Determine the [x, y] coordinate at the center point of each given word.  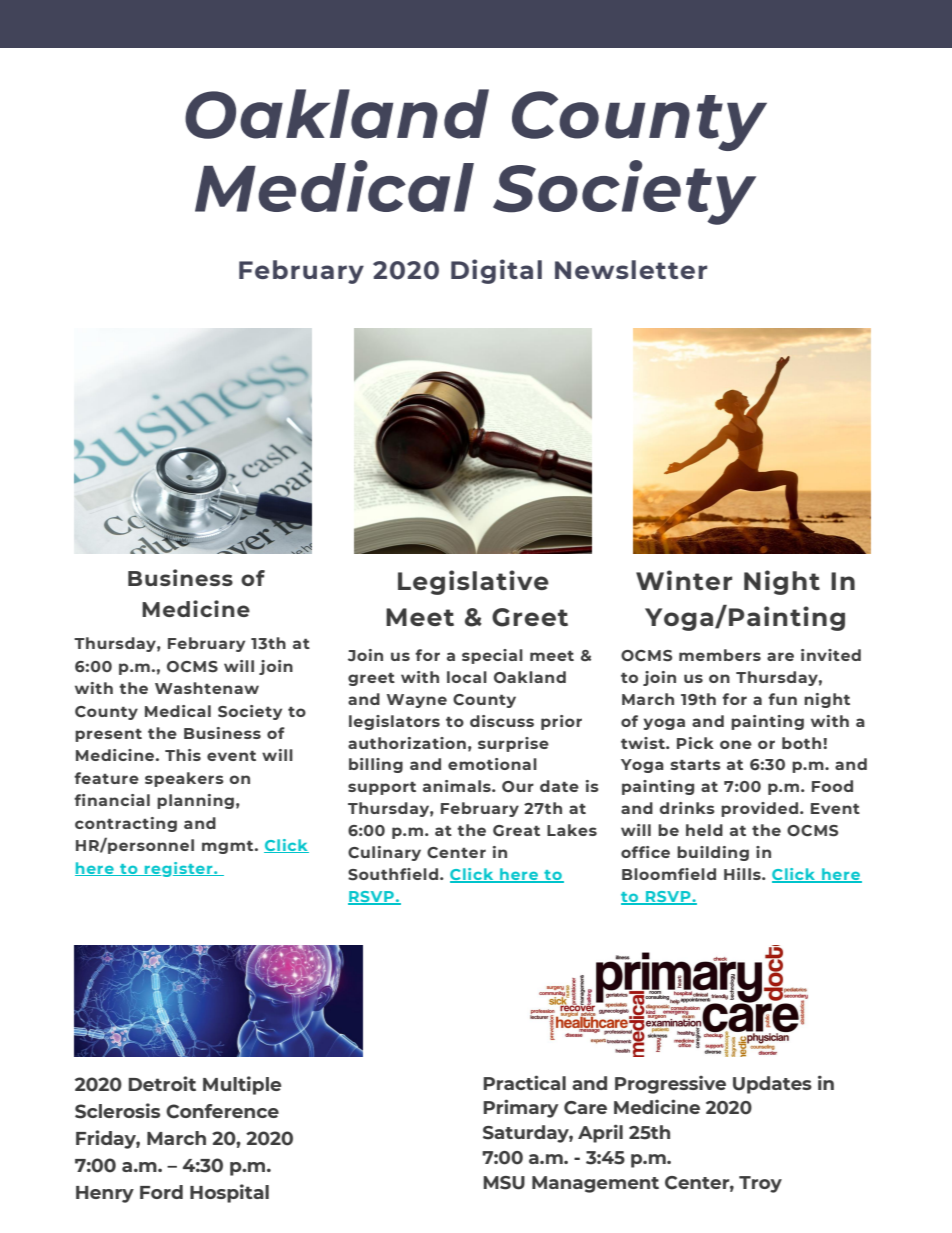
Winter [684, 580]
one [736, 744]
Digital [496, 271]
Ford [161, 1192]
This [183, 755]
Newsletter [631, 269]
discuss [502, 721]
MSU [504, 1183]
